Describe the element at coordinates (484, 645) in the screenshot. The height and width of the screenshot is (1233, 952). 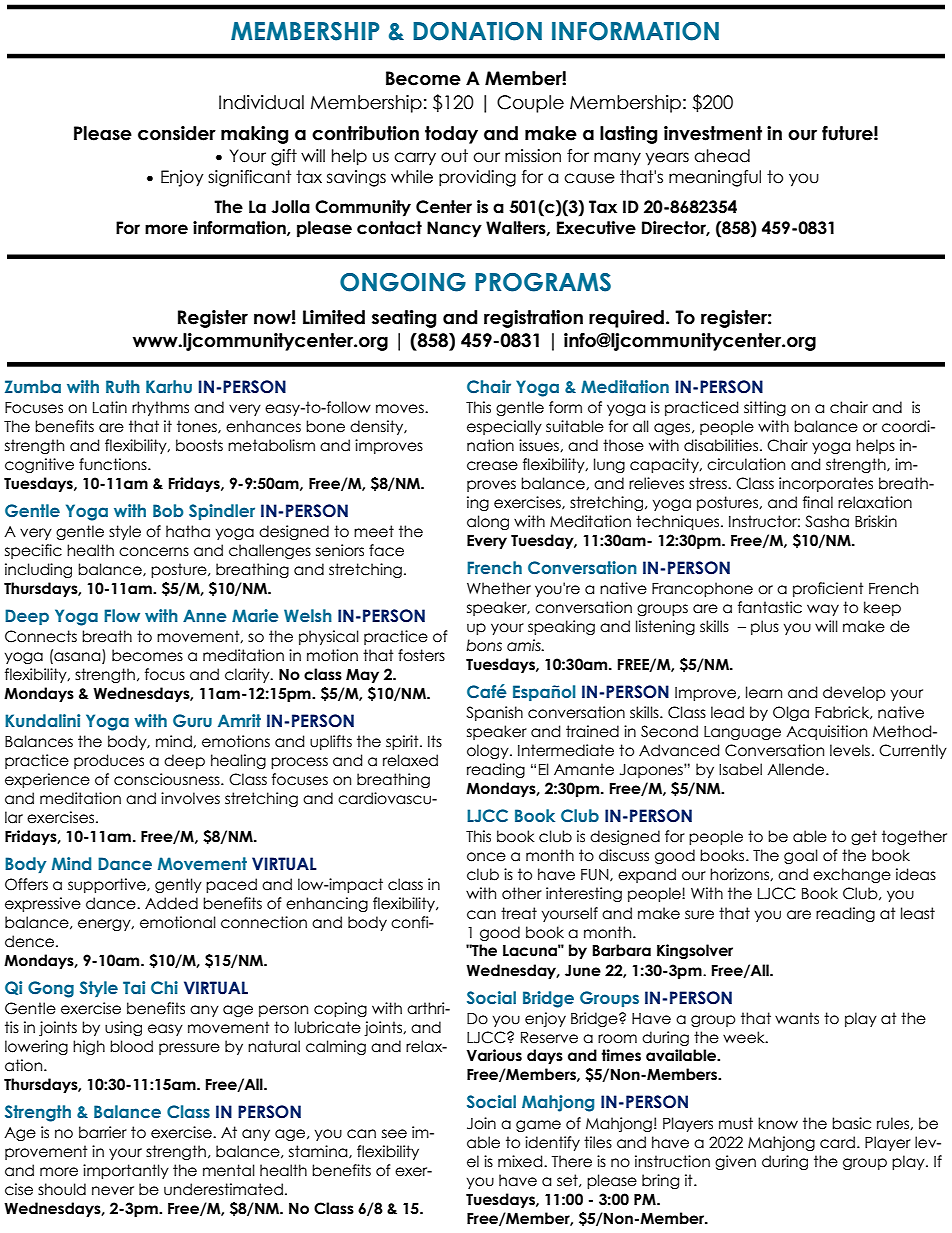
I see `bons` at that location.
